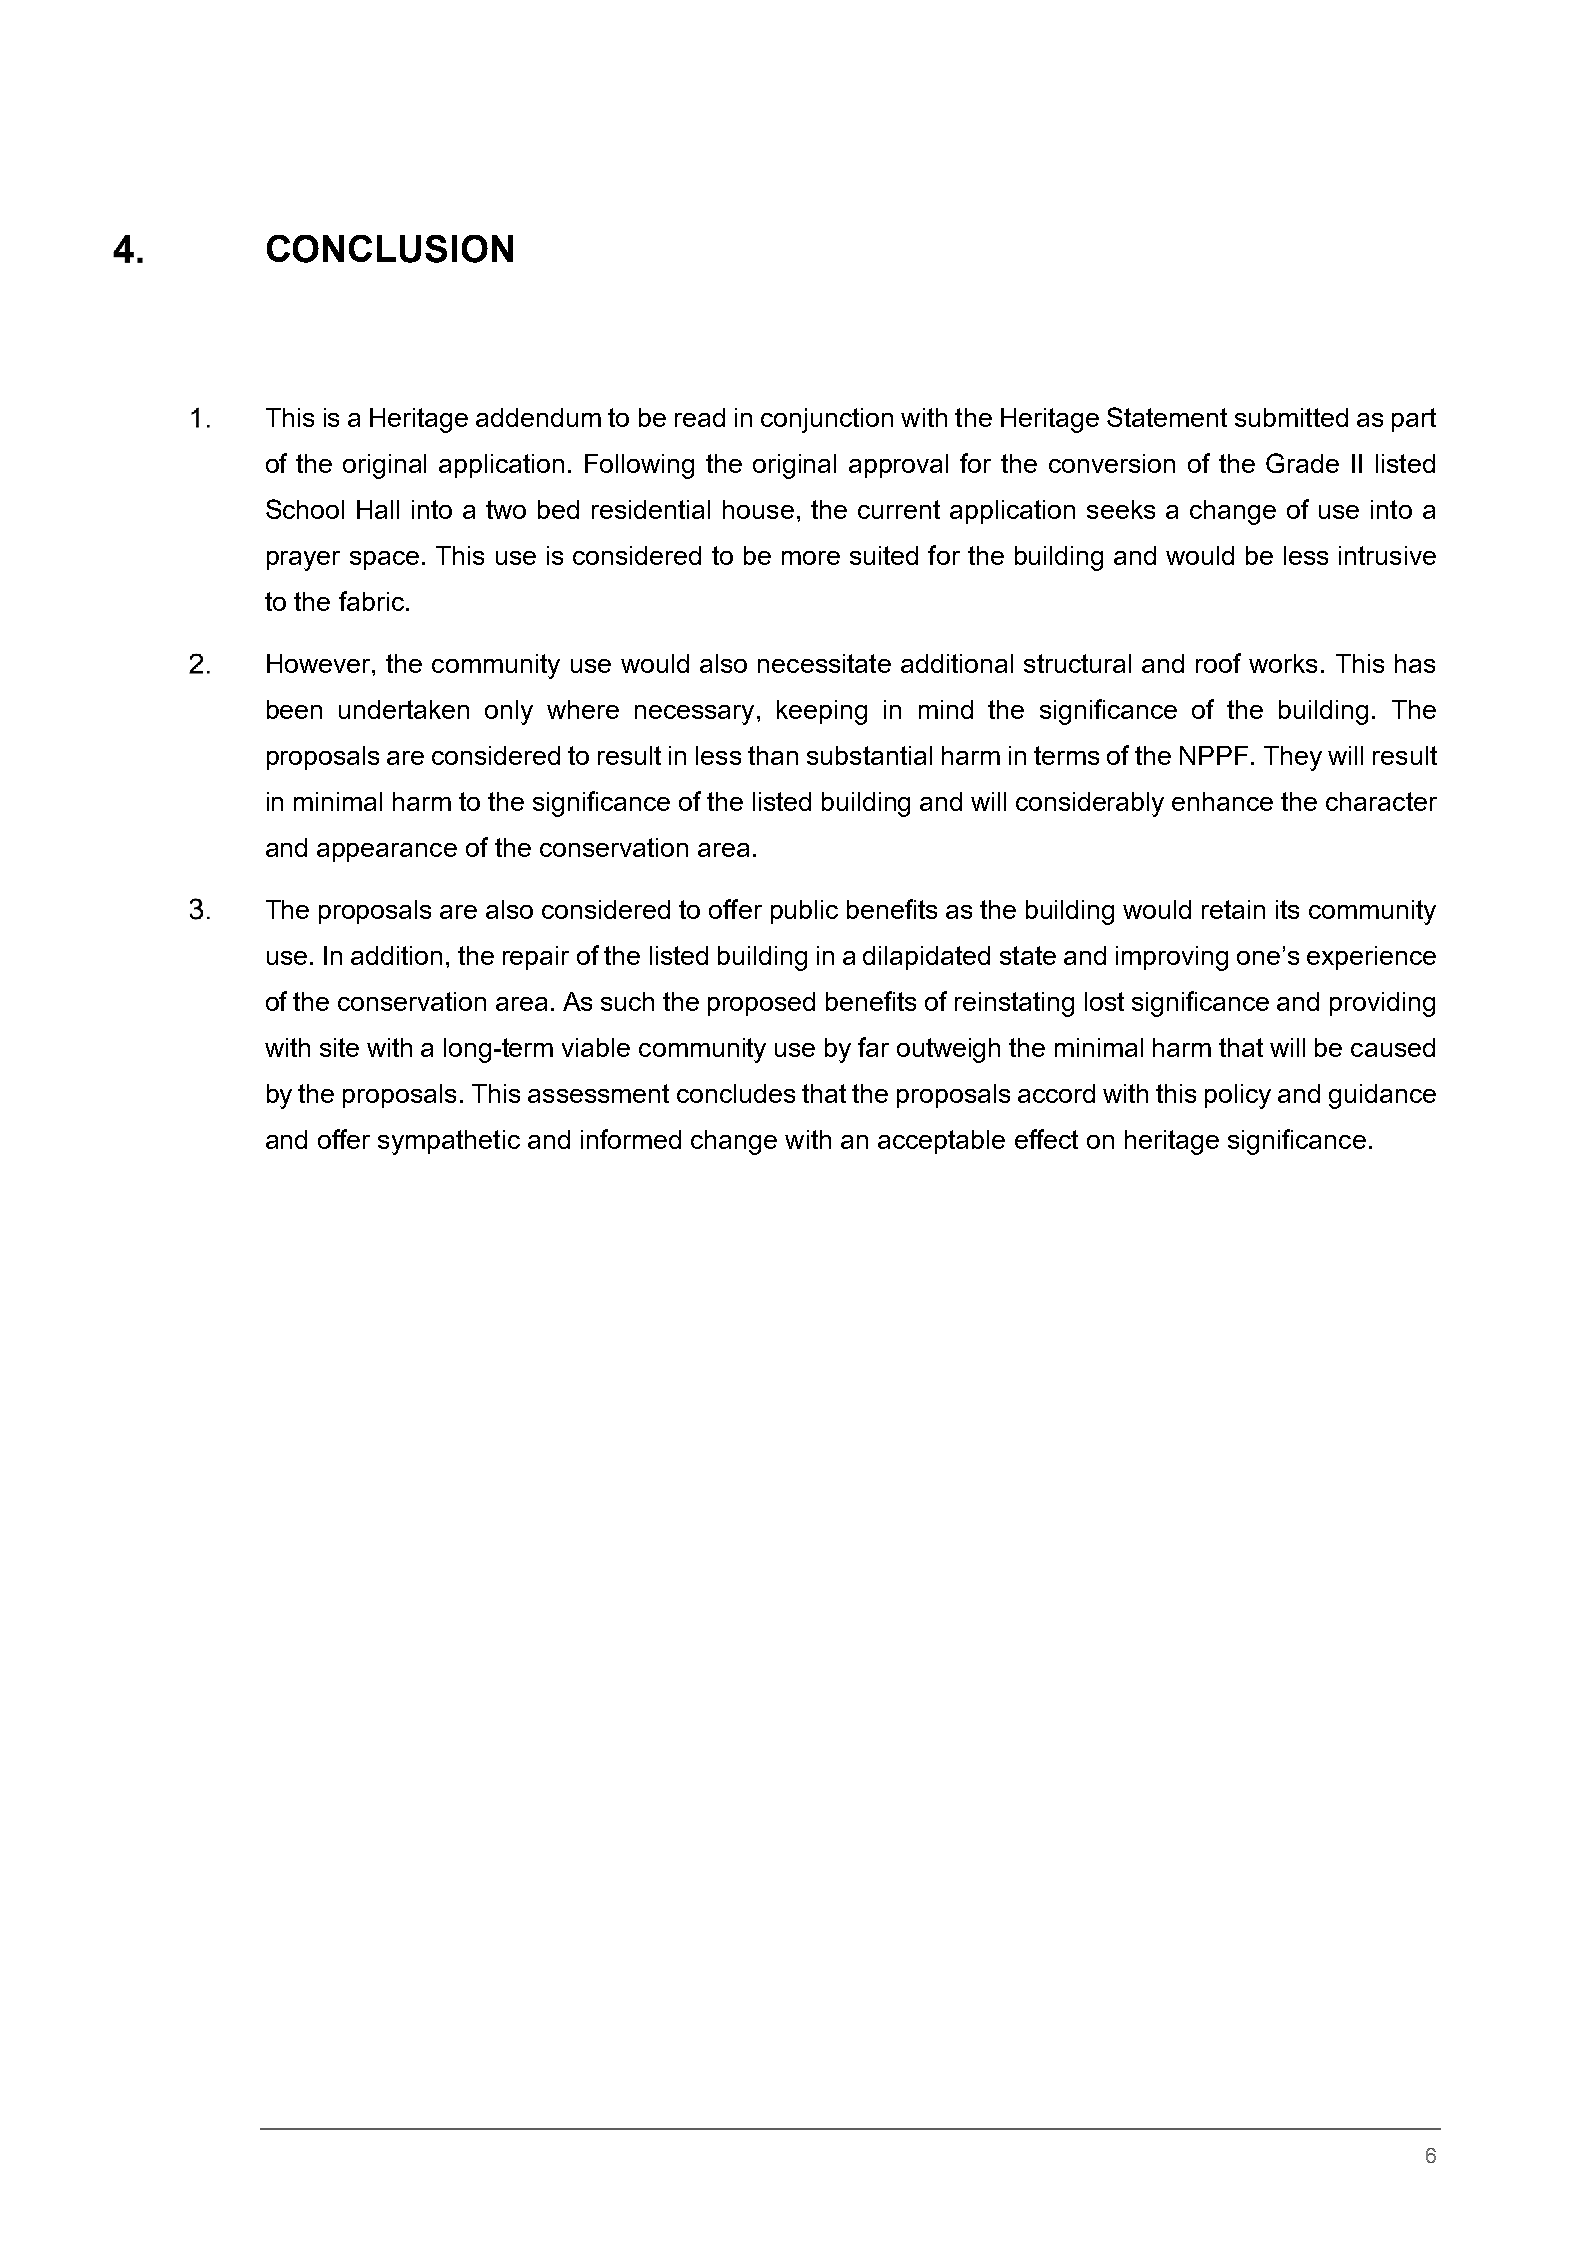  What do you see at coordinates (827, 420) in the page?
I see `conjunction` at bounding box center [827, 420].
